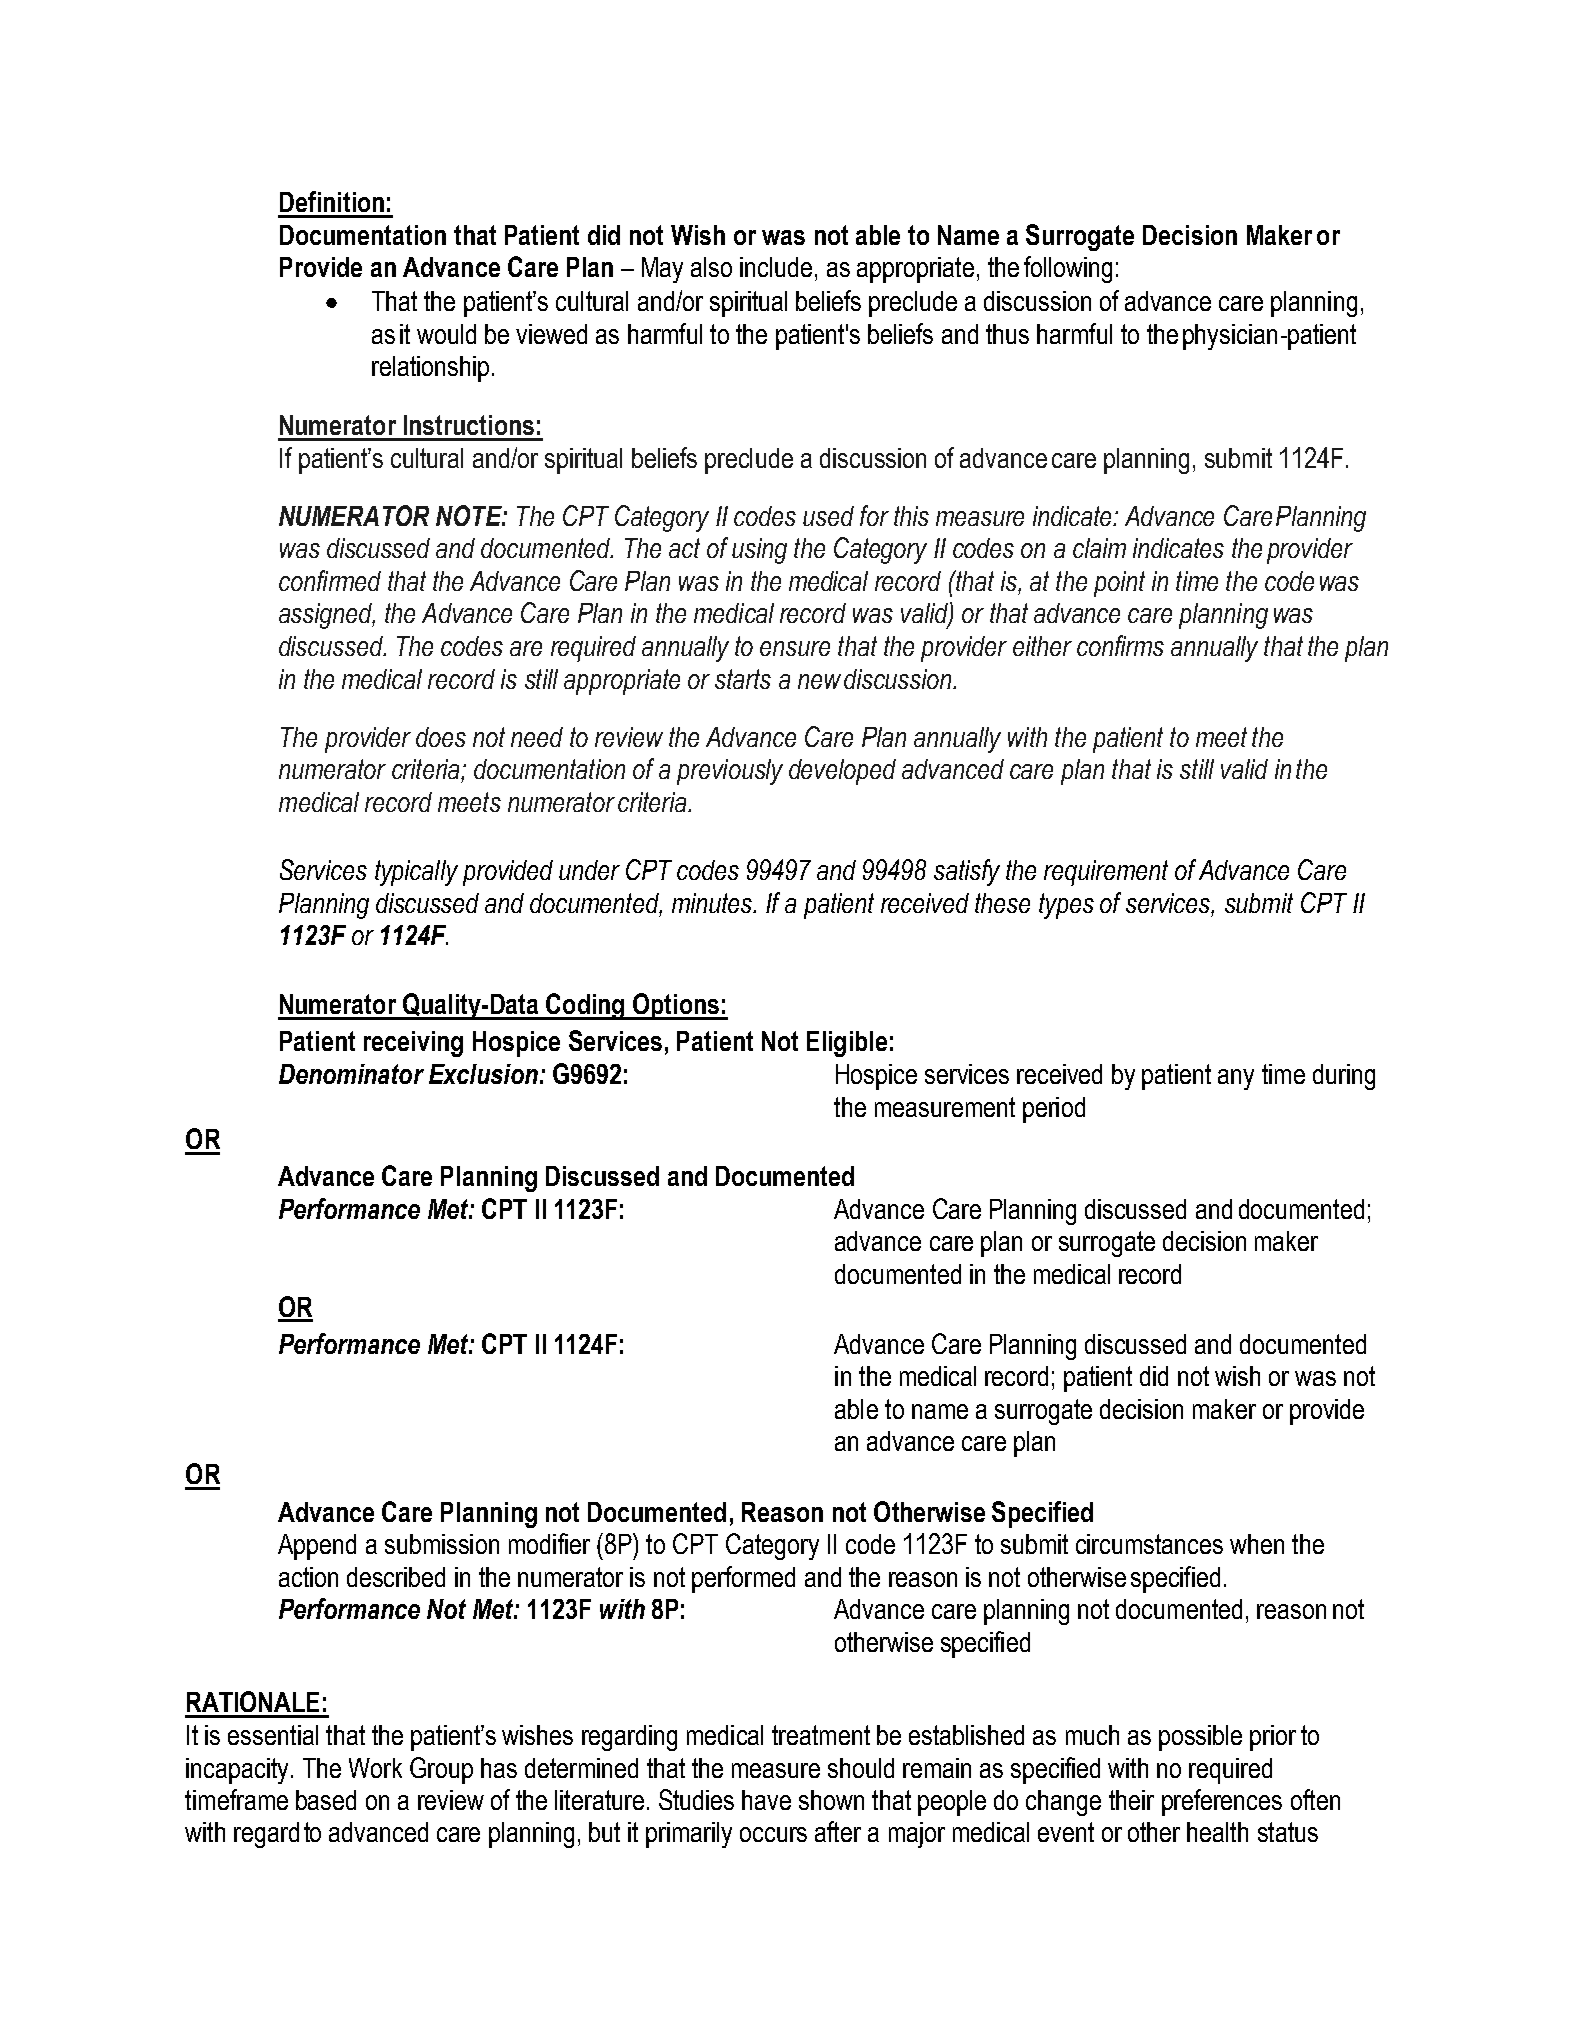 The image size is (1576, 2040). What do you see at coordinates (847, 1044) in the screenshot?
I see `Eligible` at bounding box center [847, 1044].
